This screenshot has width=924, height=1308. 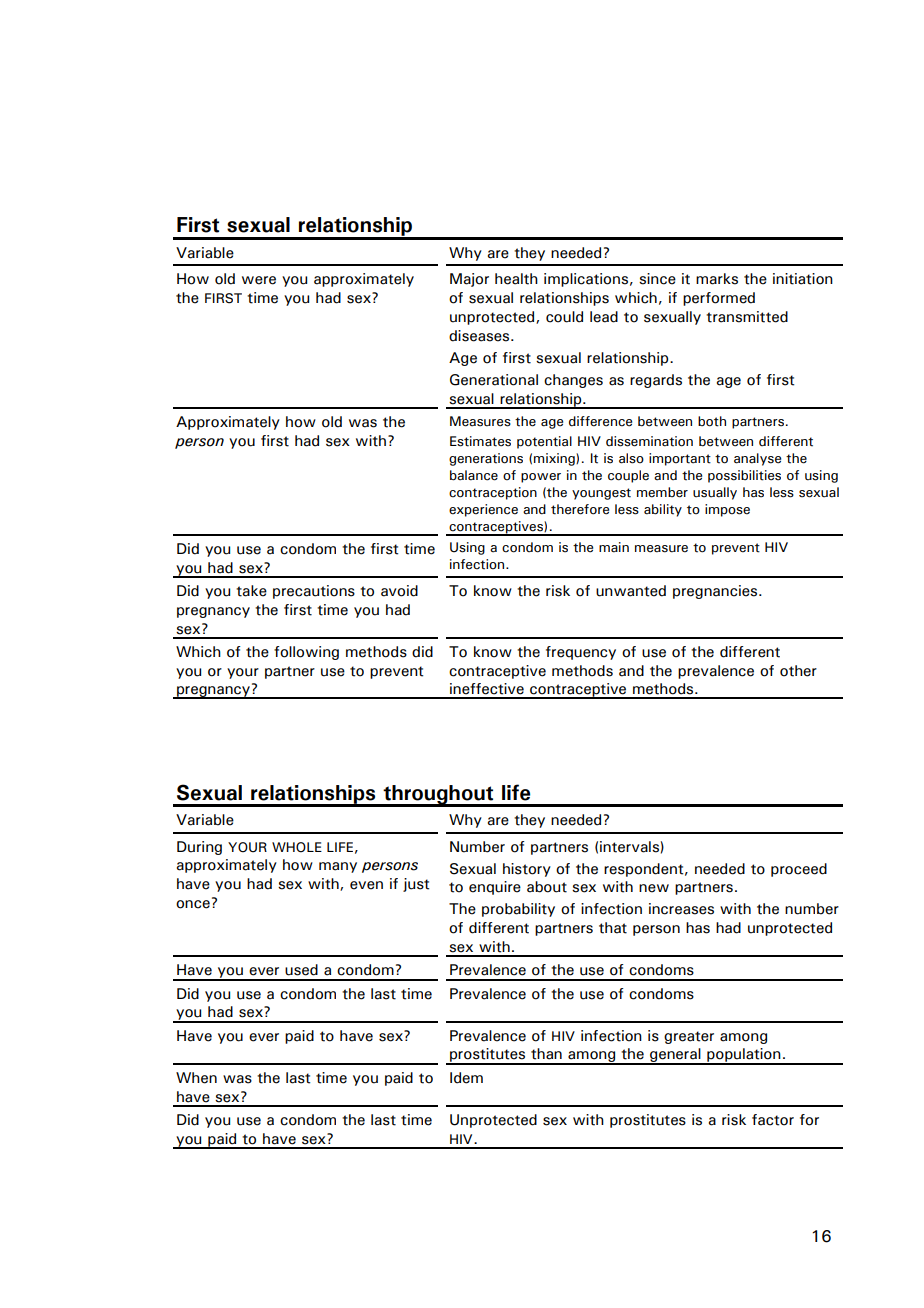 I want to click on factor, so click(x=773, y=1120).
